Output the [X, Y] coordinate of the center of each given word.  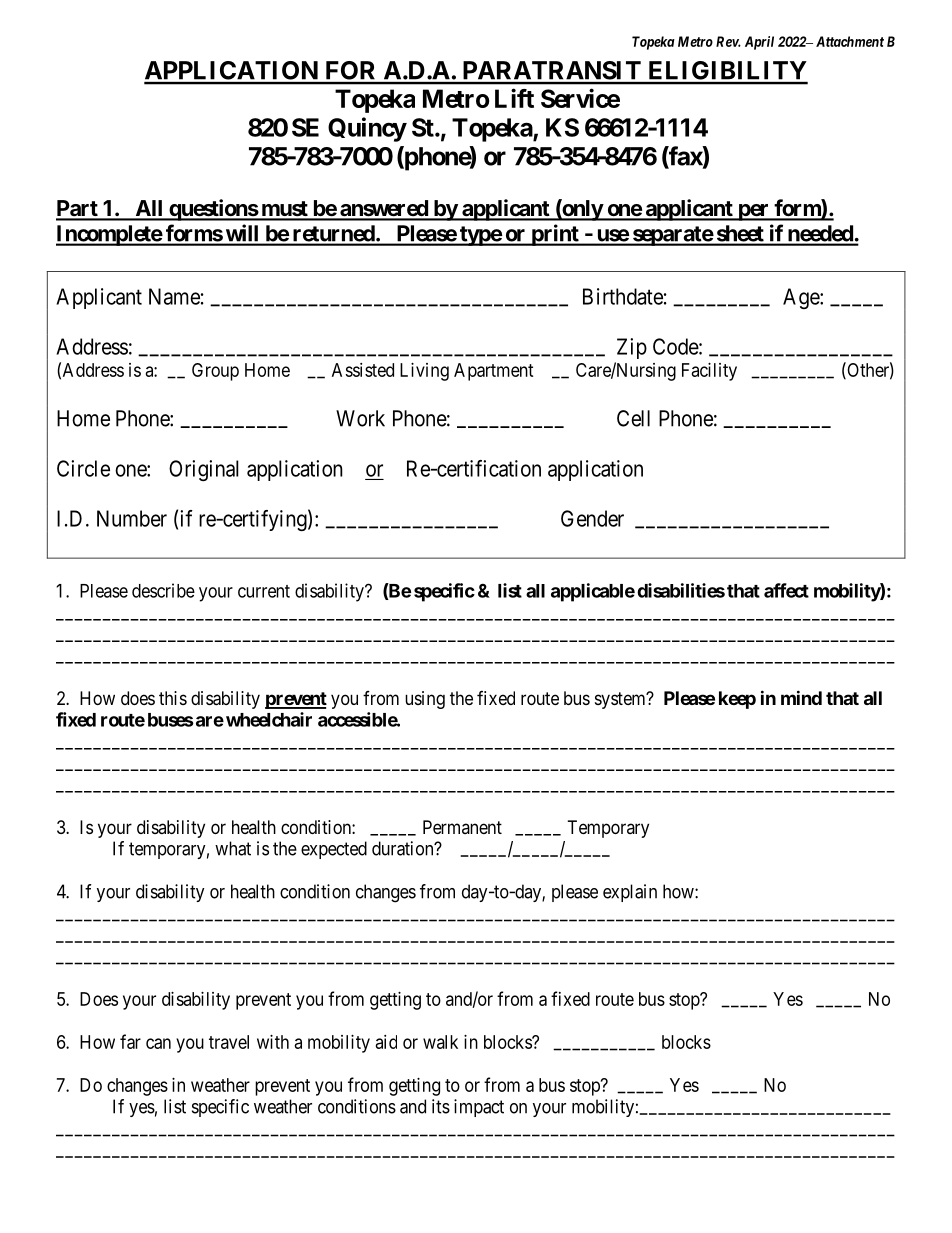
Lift [514, 98]
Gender [592, 518]
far [130, 1041]
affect [786, 590]
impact [479, 1108]
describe [163, 590]
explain [630, 893]
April [759, 43]
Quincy [367, 129]
